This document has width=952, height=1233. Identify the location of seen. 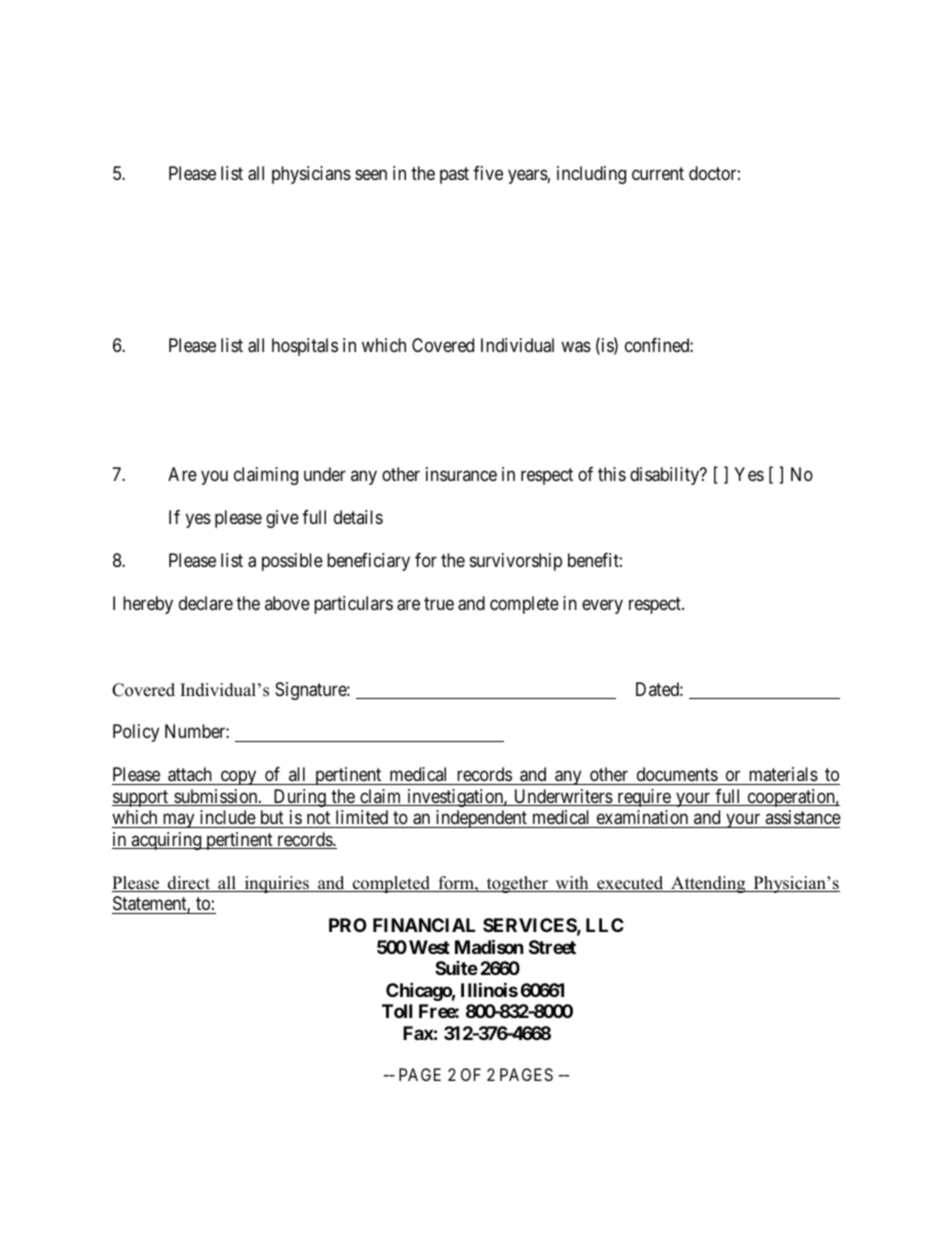
(371, 174).
